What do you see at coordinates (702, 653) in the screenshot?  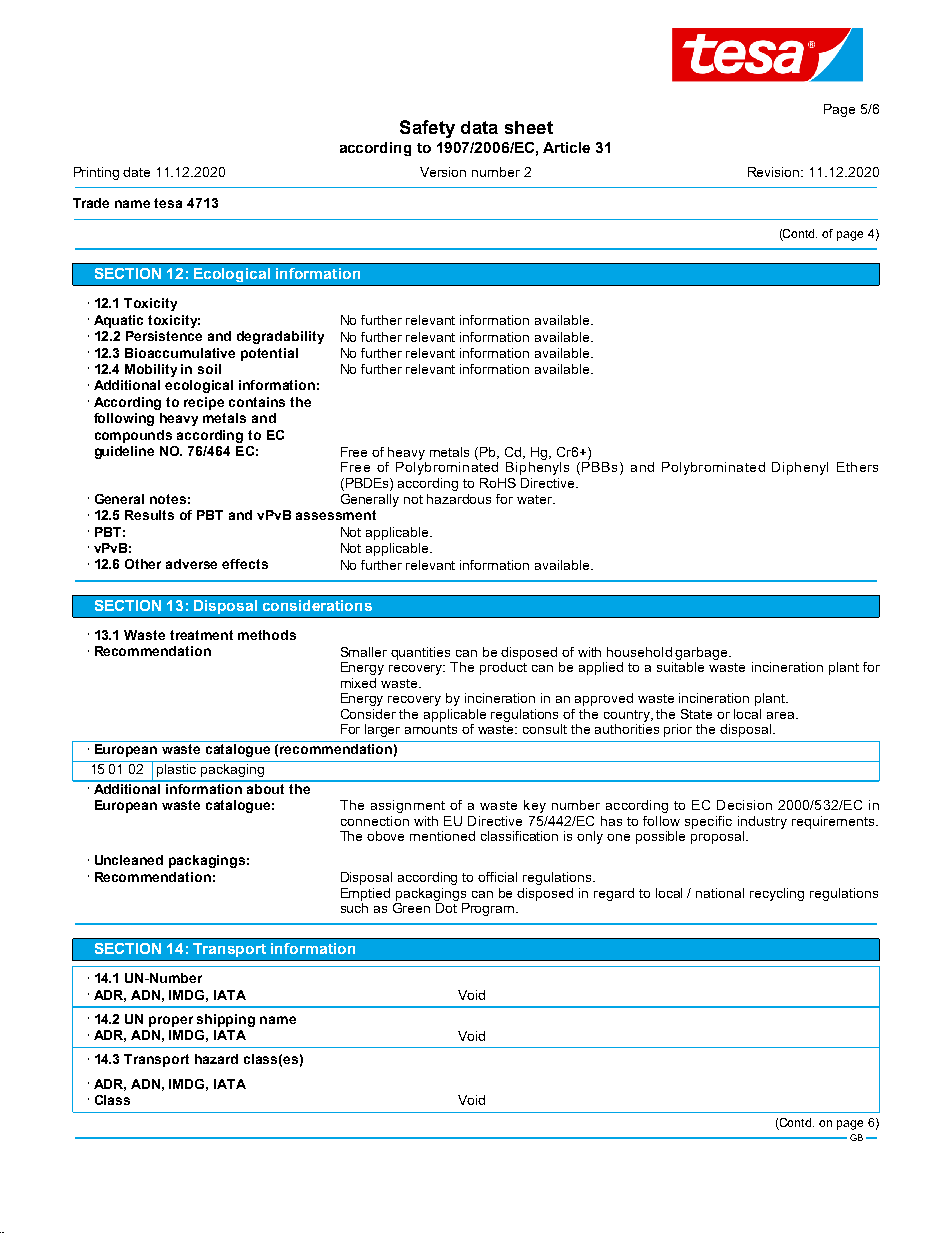 I see `garbage` at bounding box center [702, 653].
